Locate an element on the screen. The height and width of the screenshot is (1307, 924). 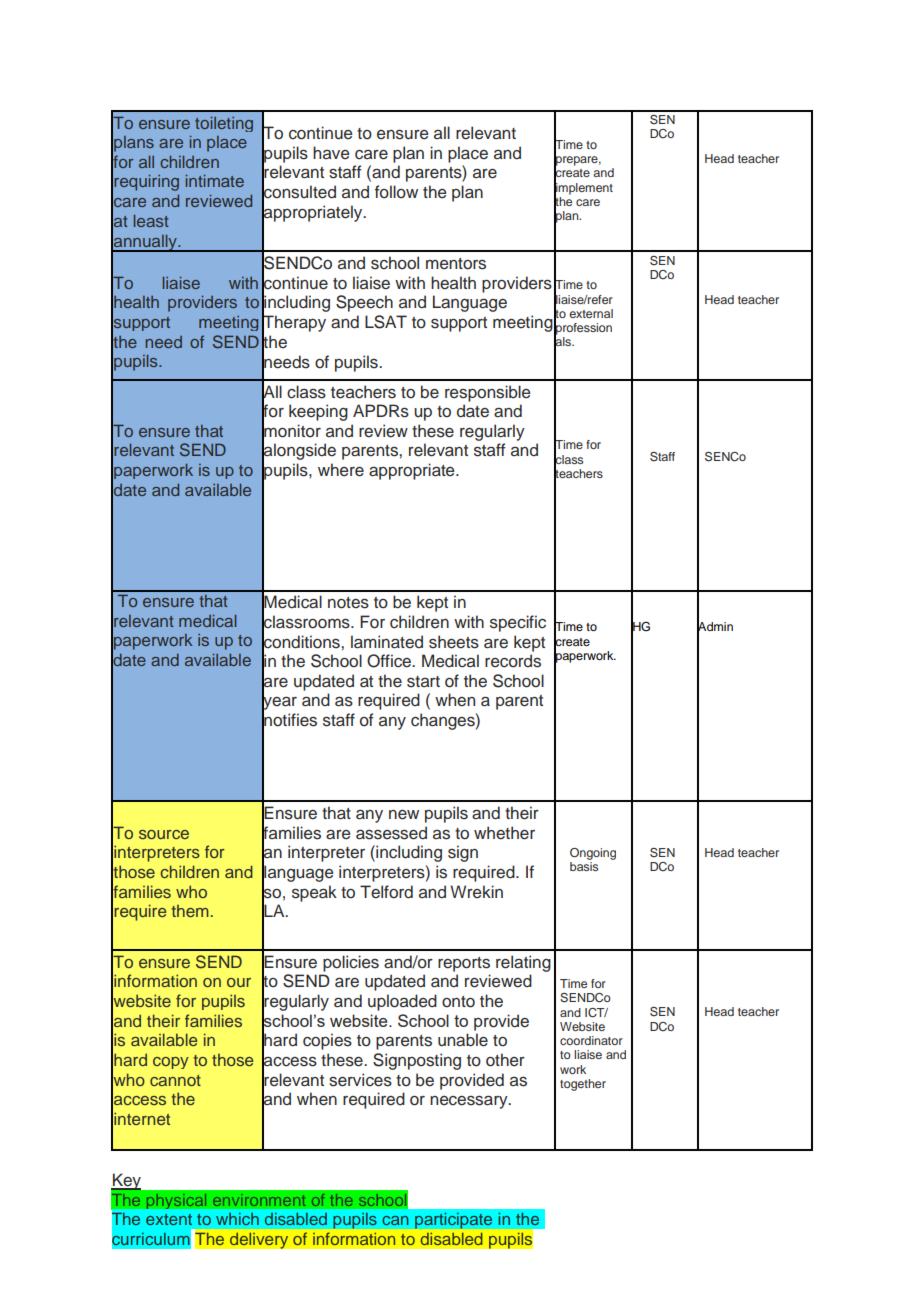
als is located at coordinates (563, 342).
